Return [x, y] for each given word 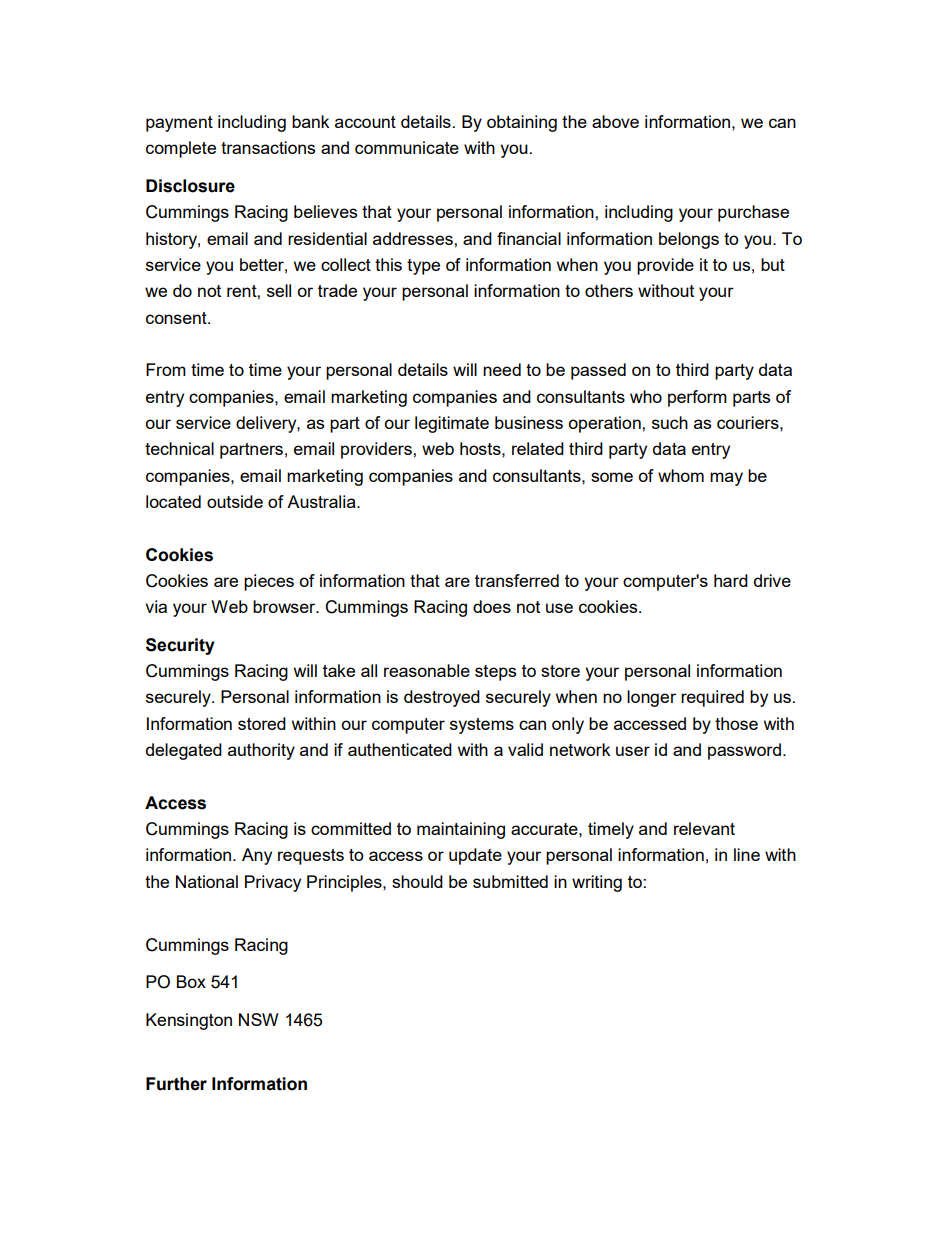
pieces [269, 582]
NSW [259, 1019]
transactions [268, 147]
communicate [407, 147]
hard [731, 580]
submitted [510, 881]
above [615, 121]
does [492, 606]
